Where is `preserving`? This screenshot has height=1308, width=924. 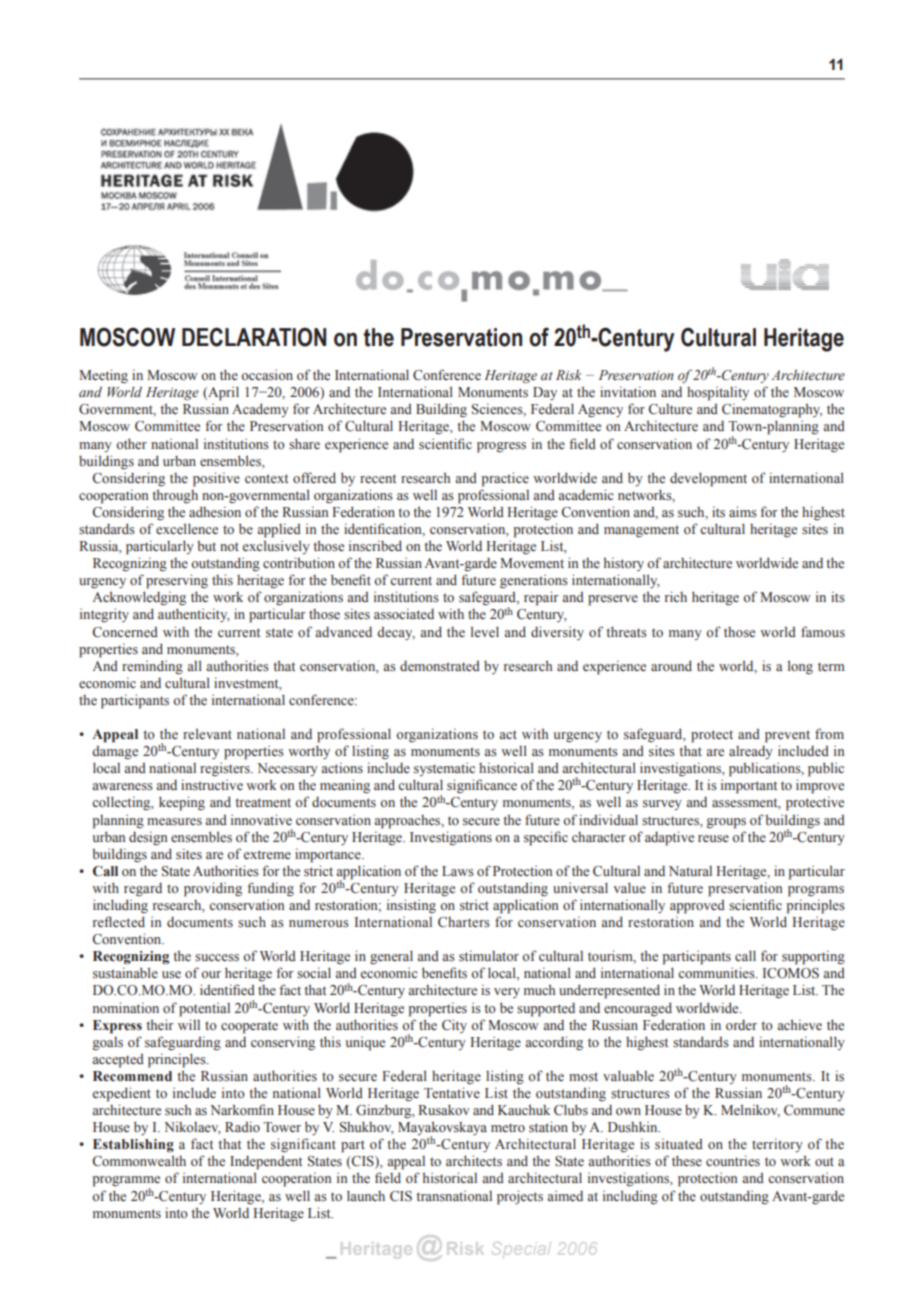
preserving is located at coordinates (177, 581).
